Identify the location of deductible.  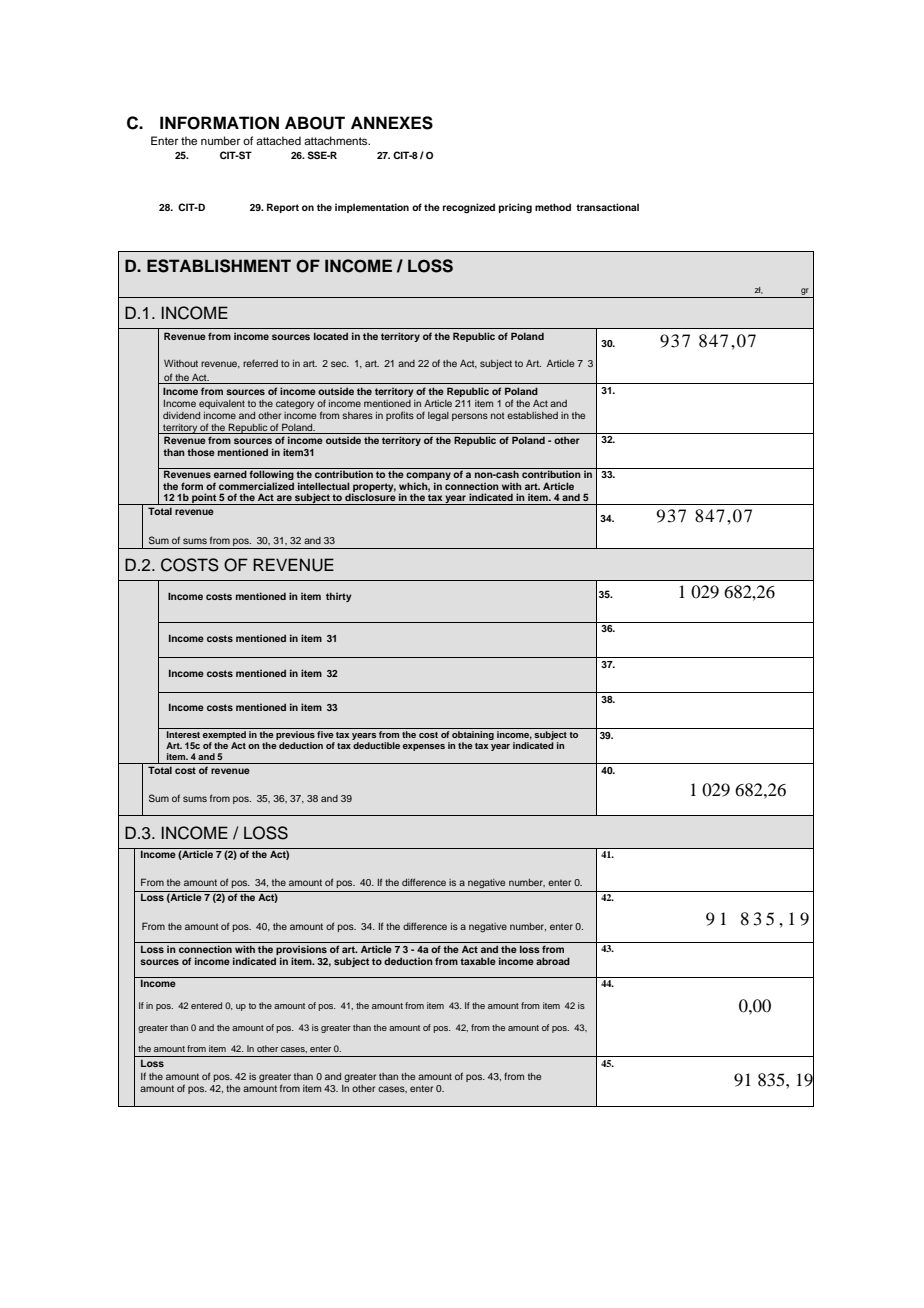
(376, 745).
